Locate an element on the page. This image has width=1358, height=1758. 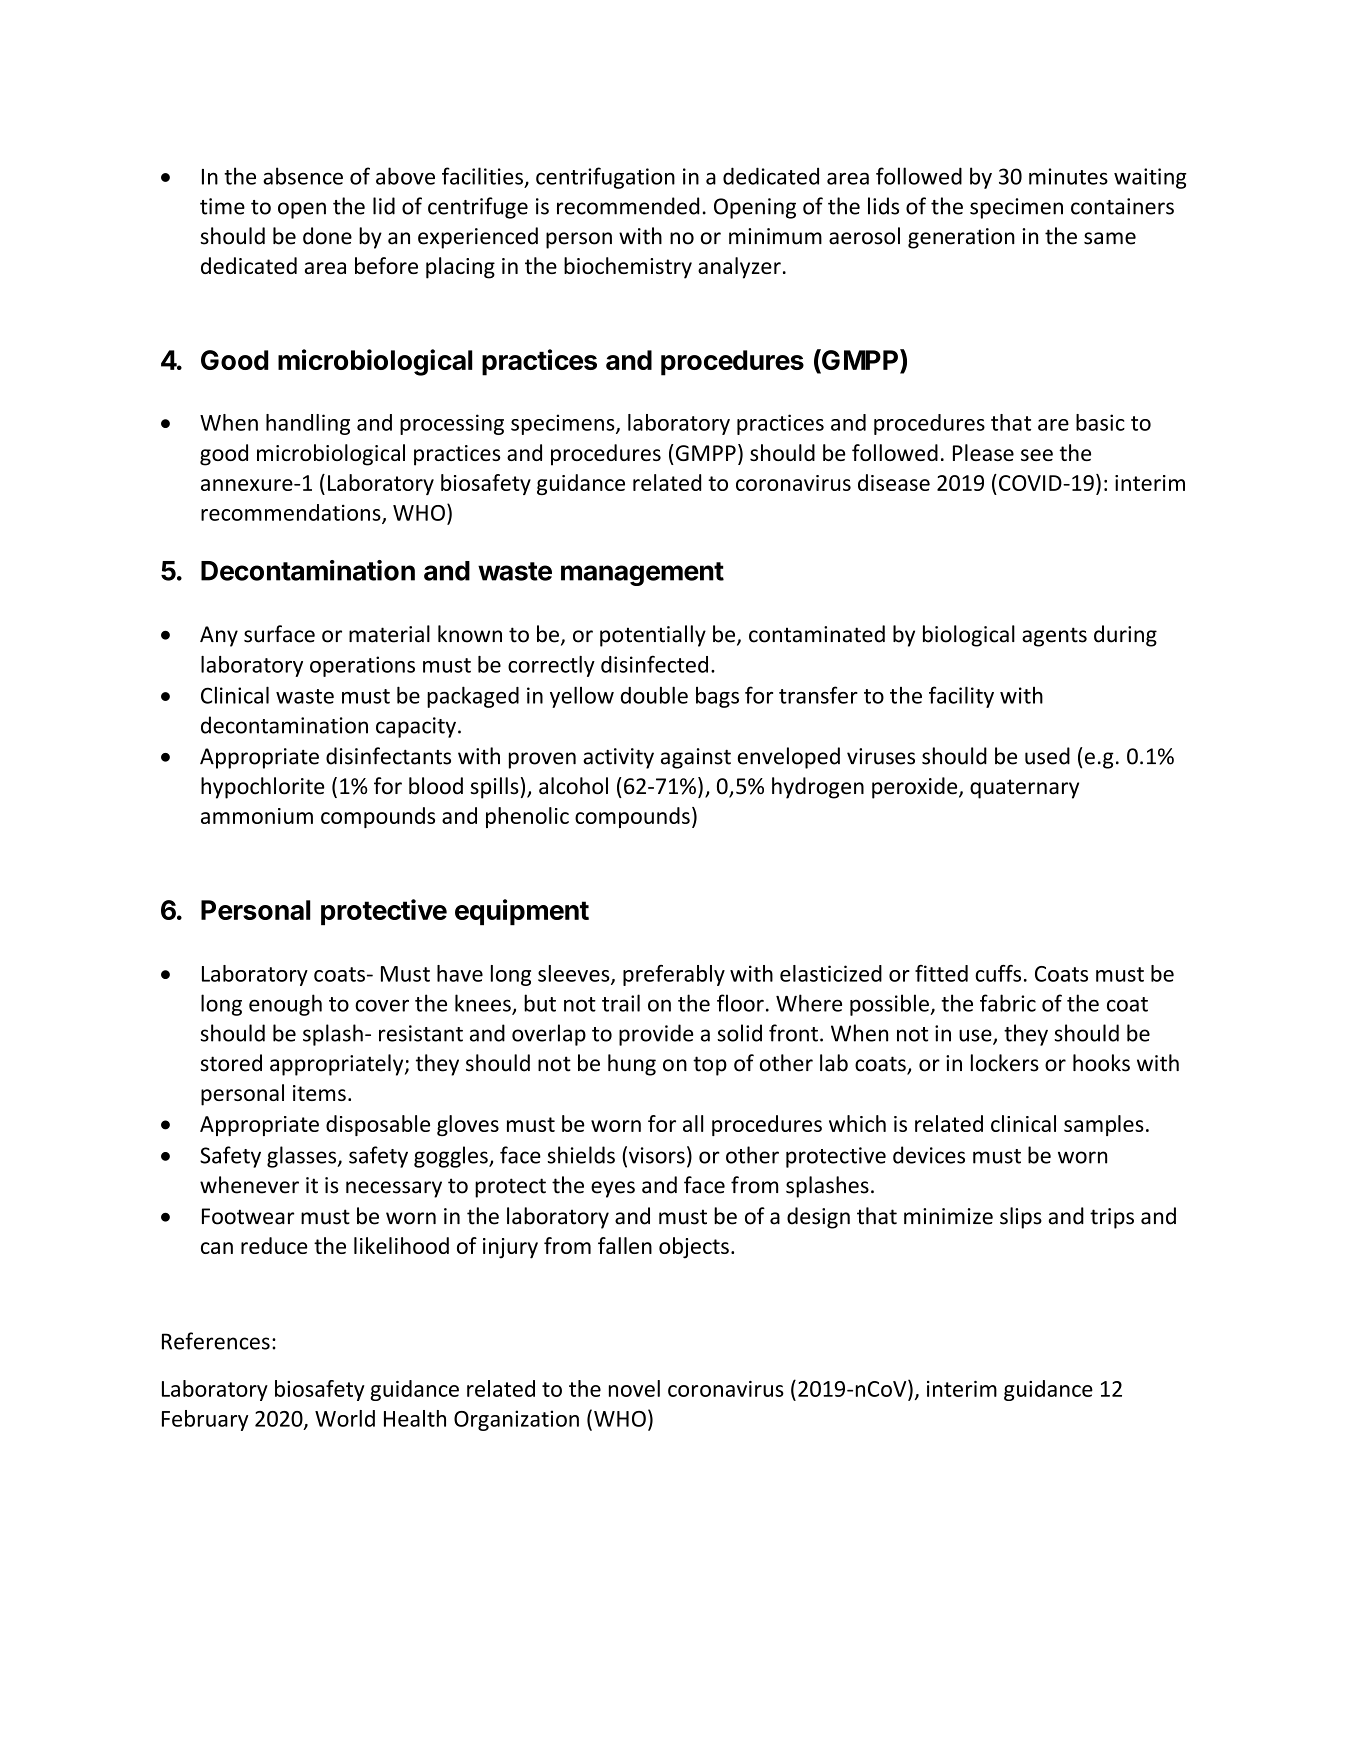
hypochlorite is located at coordinates (263, 788).
